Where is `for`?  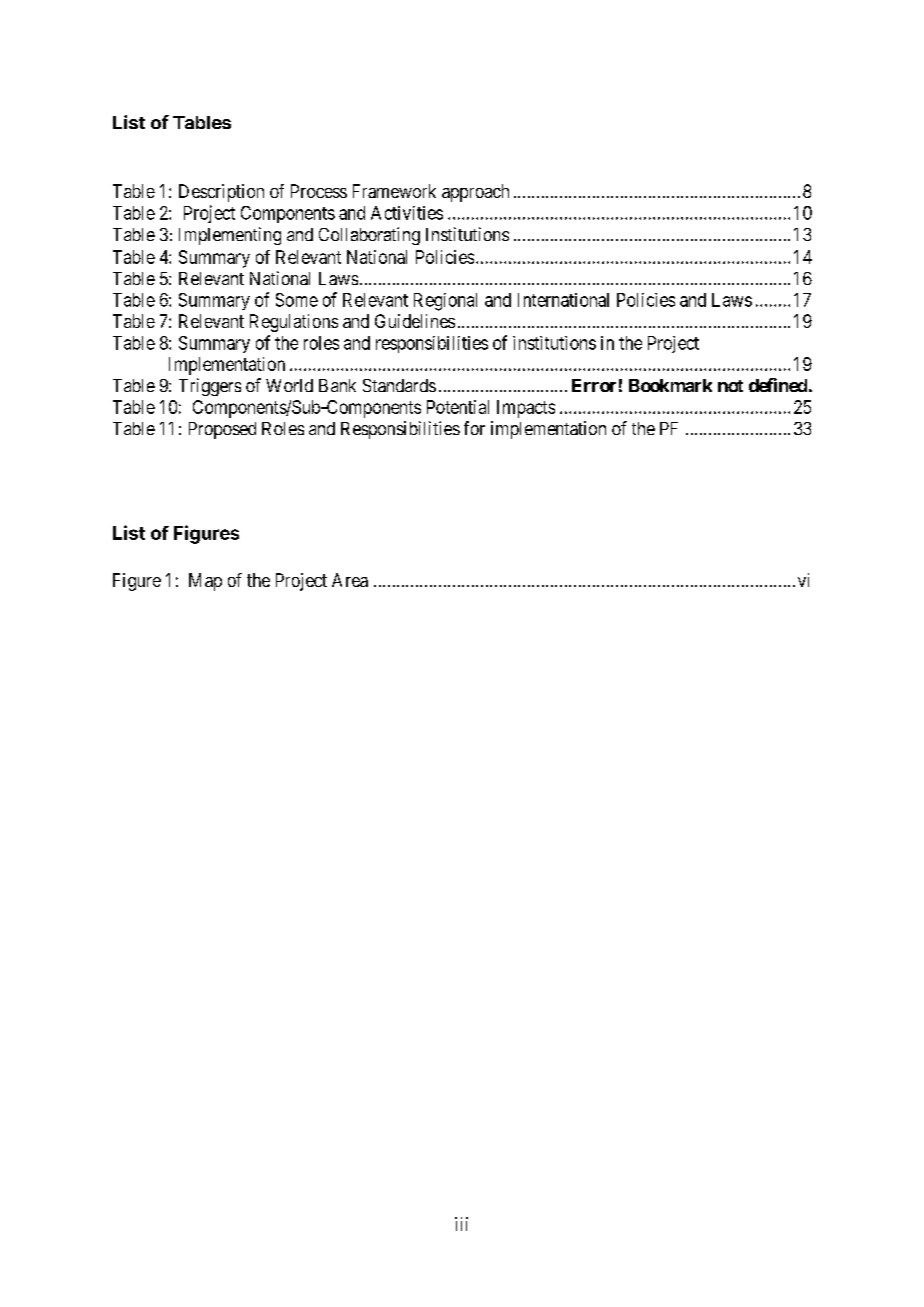 for is located at coordinates (474, 428).
